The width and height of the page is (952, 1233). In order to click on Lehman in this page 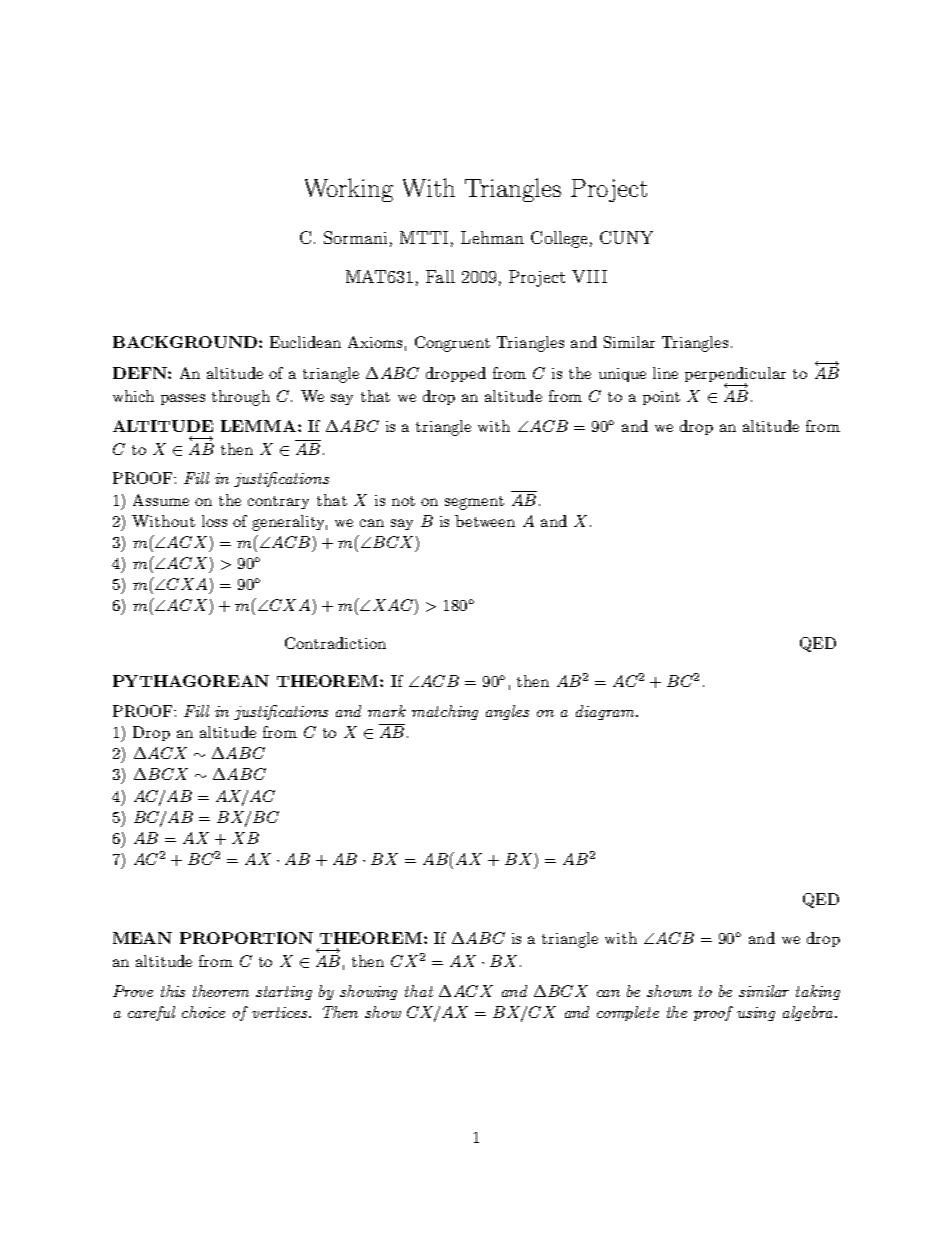, I will do `click(492, 237)`.
